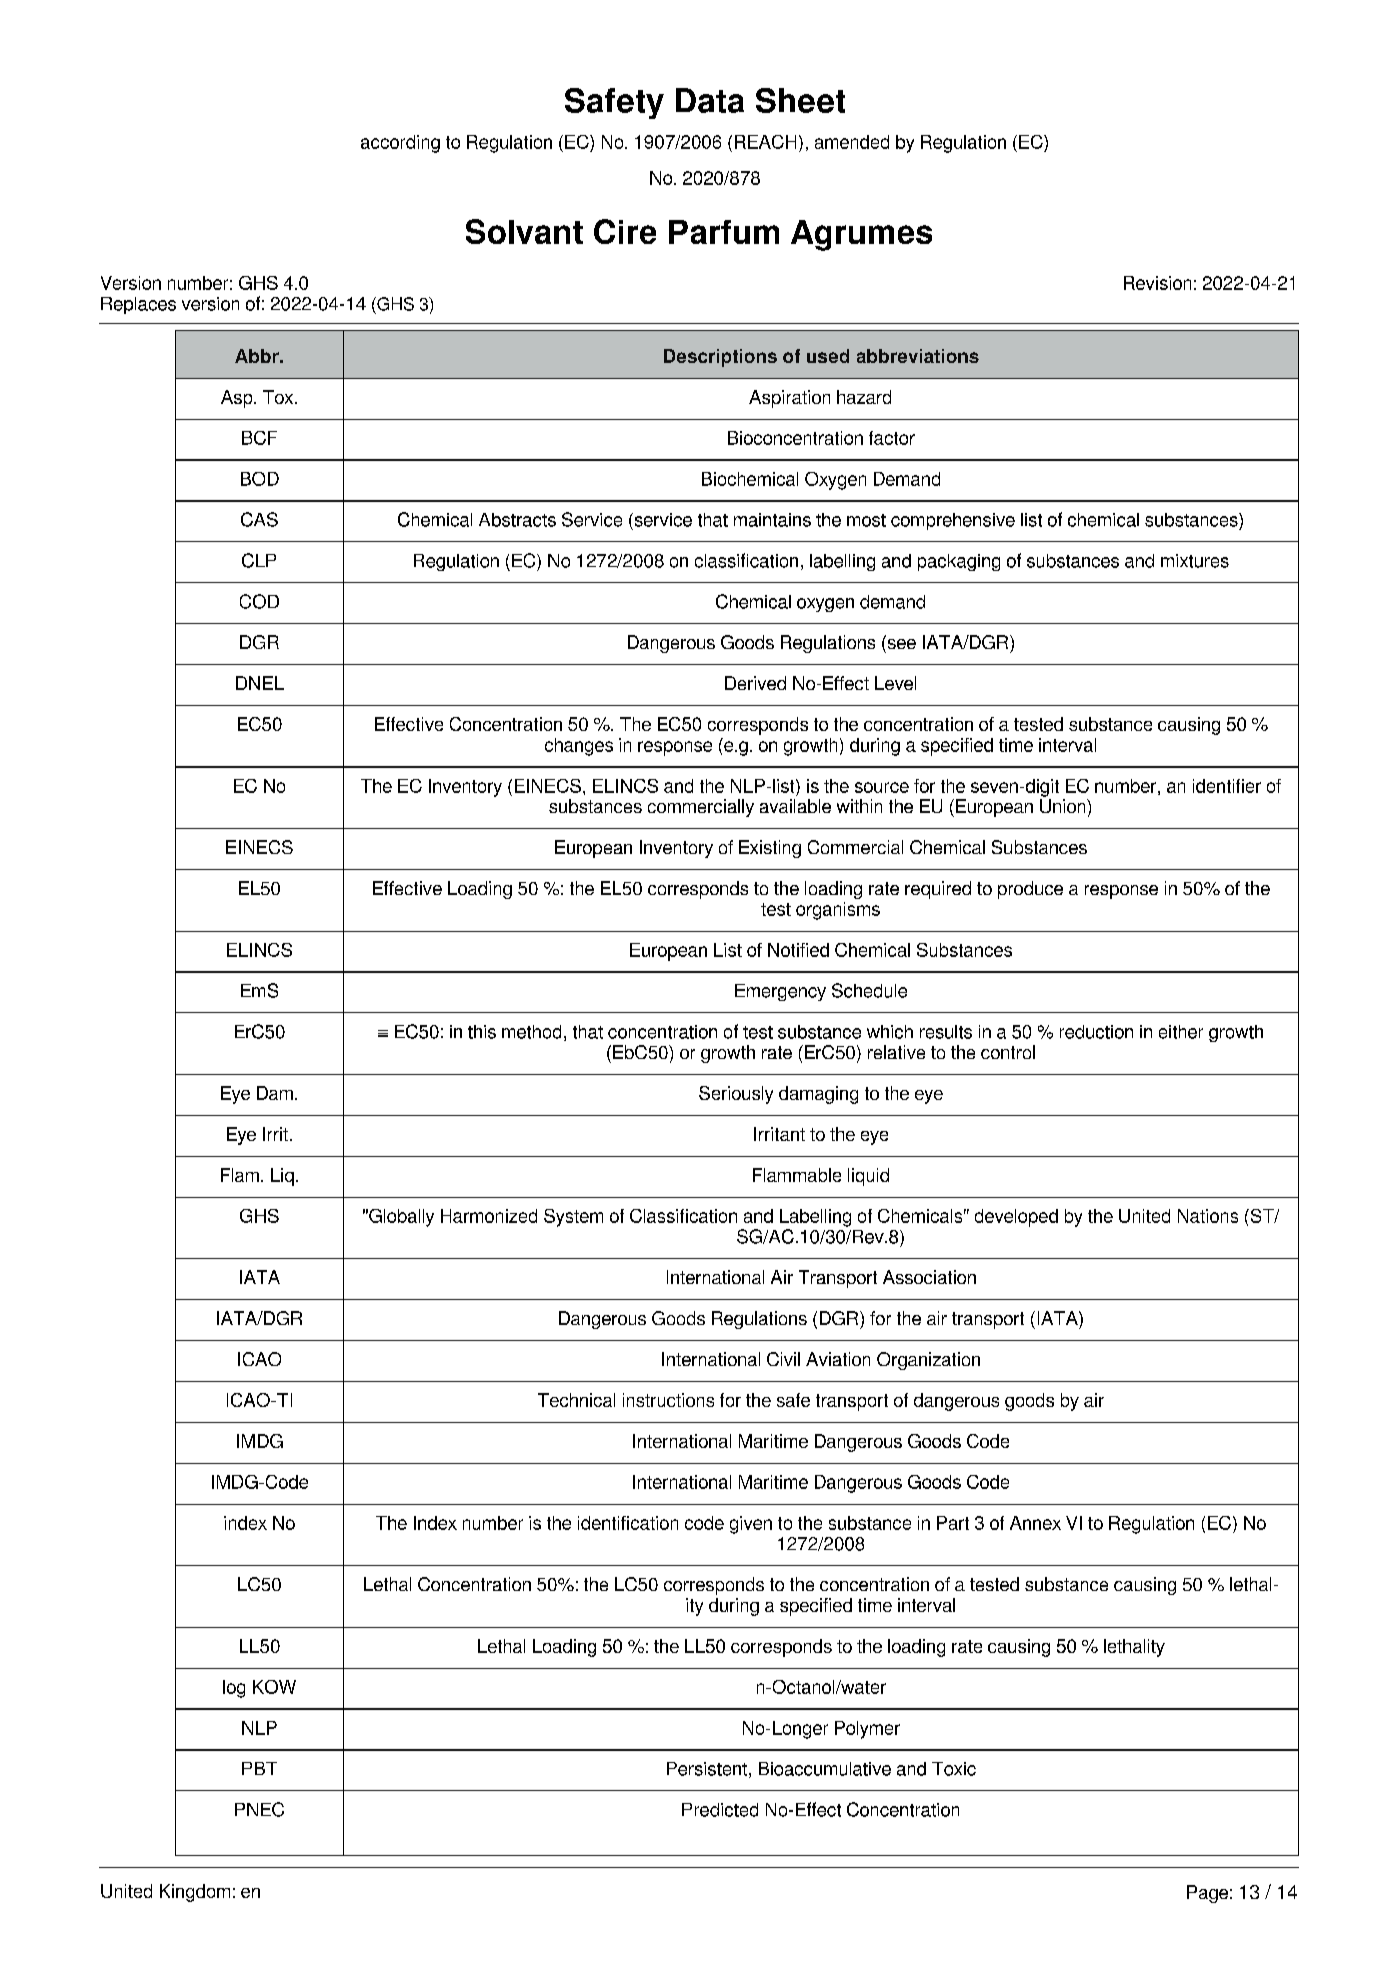  I want to click on Persistent, so click(707, 1769).
